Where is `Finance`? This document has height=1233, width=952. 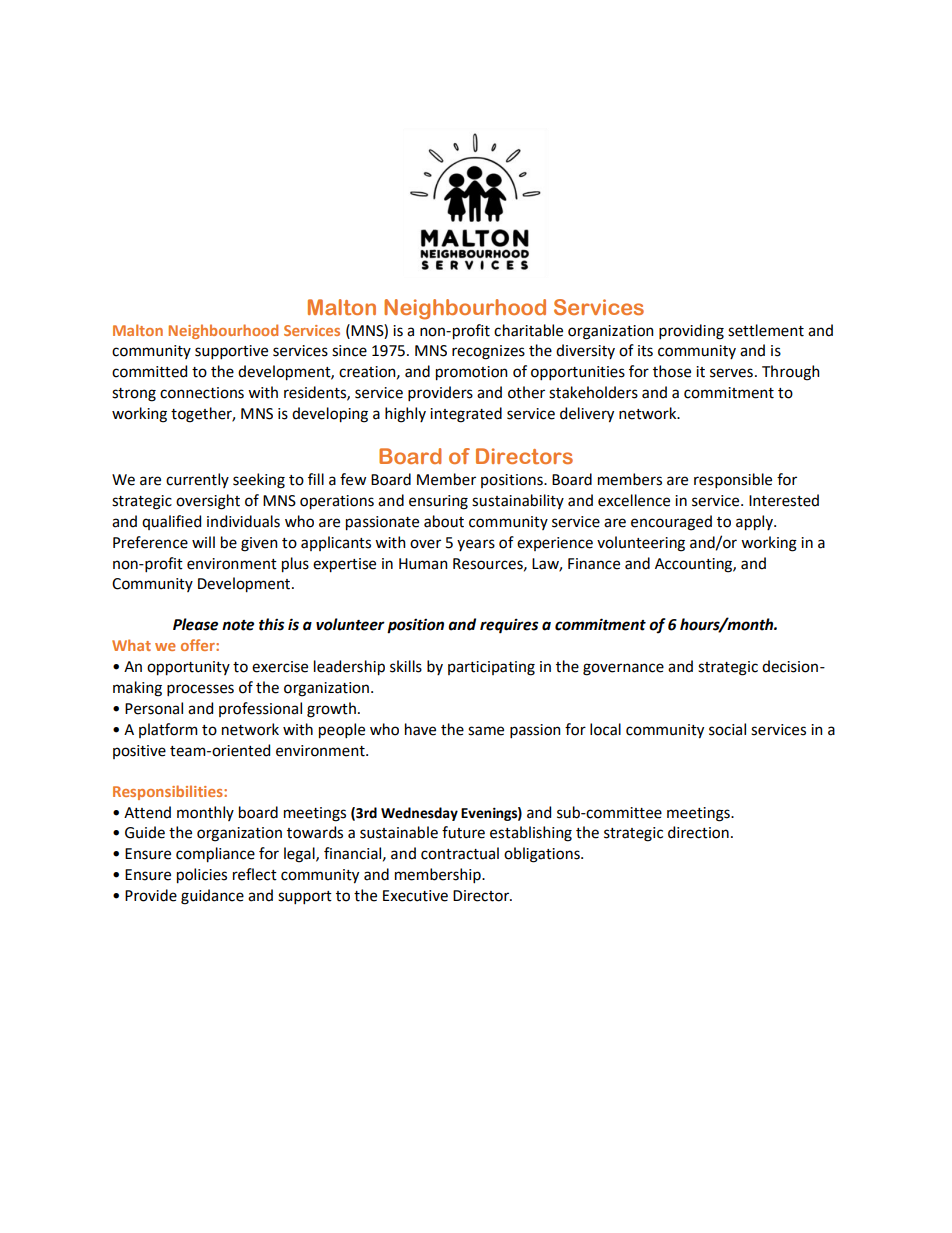 Finance is located at coordinates (594, 564).
